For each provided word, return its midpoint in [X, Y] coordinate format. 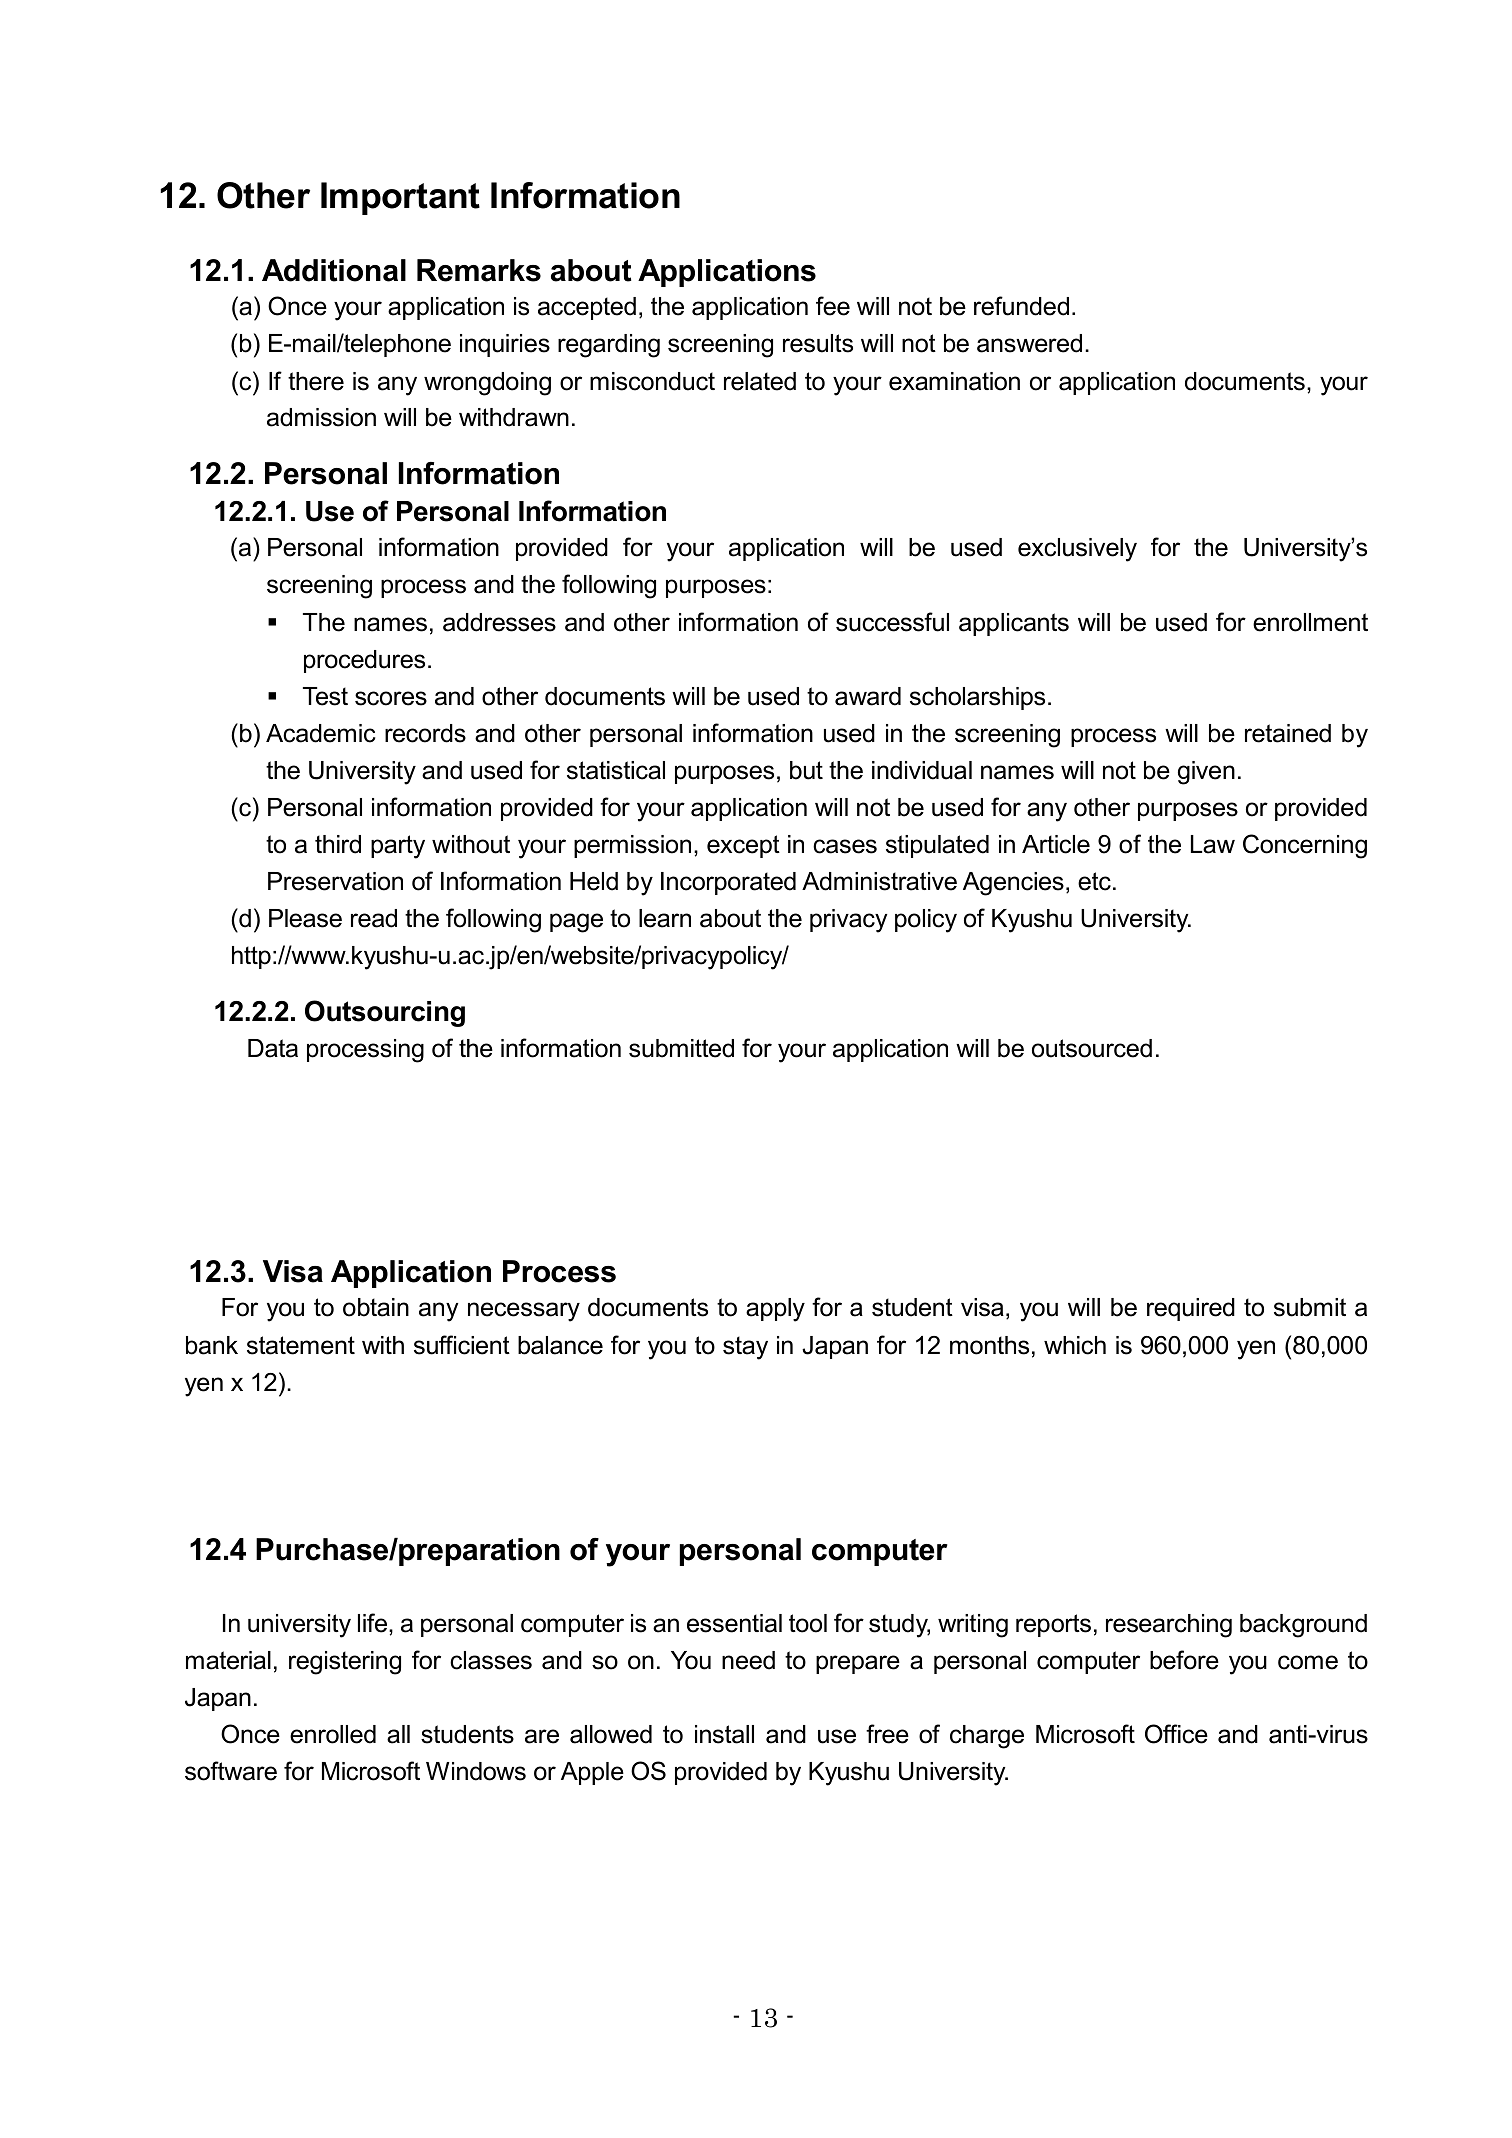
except [743, 846]
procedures [364, 661]
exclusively [1077, 550]
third [338, 844]
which [1075, 1345]
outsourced [1092, 1048]
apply [775, 1310]
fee [833, 306]
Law [1213, 844]
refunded [1021, 306]
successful [892, 622]
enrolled [333, 1734]
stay [745, 1348]
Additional [334, 270]
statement [301, 1345]
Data [273, 1048]
